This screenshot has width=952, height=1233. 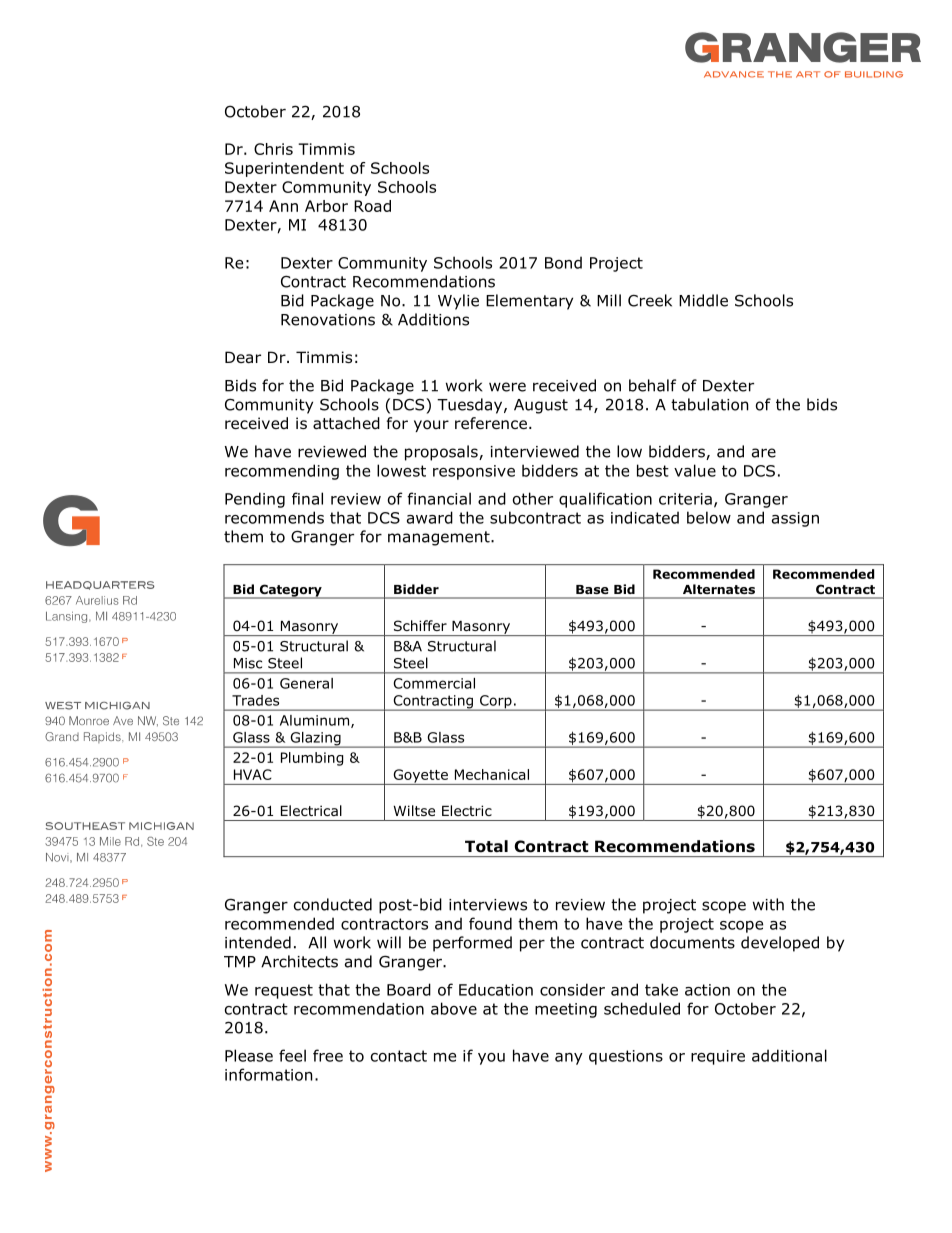 I want to click on Renovations, so click(x=328, y=320).
